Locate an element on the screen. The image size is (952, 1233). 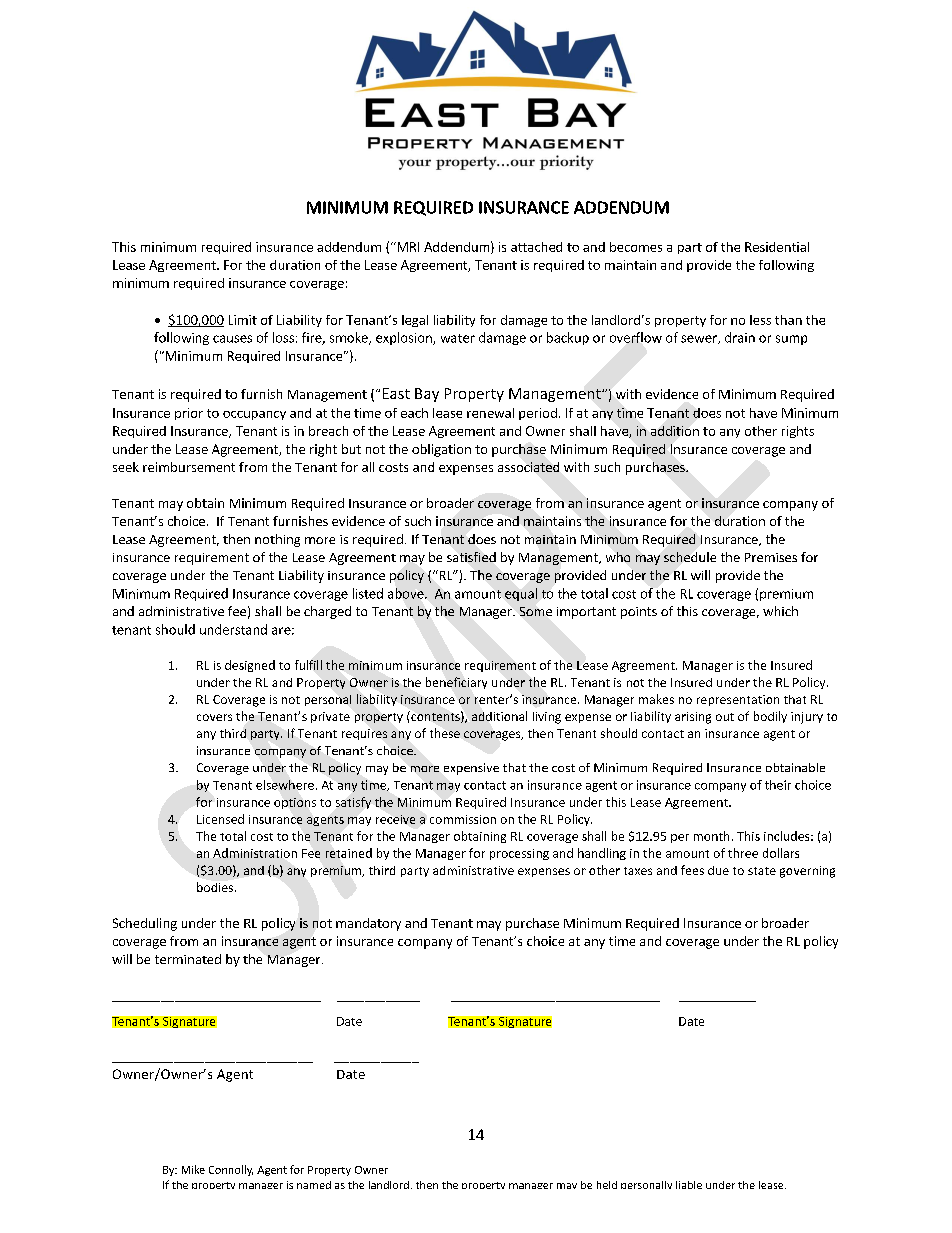
held is located at coordinates (607, 1185).
